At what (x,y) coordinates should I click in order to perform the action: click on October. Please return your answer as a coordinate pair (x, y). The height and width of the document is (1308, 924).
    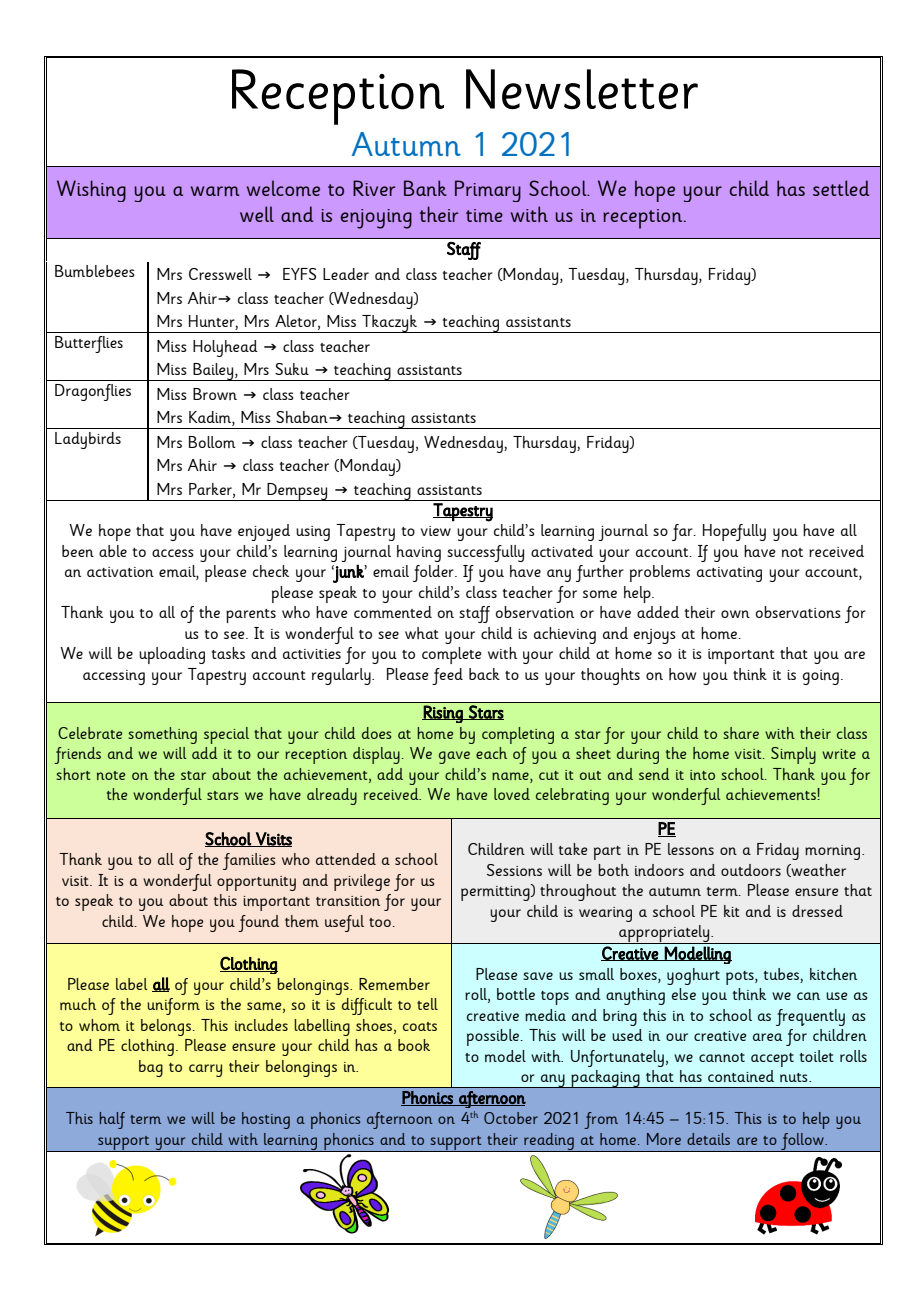
    Looking at the image, I should click on (511, 1118).
